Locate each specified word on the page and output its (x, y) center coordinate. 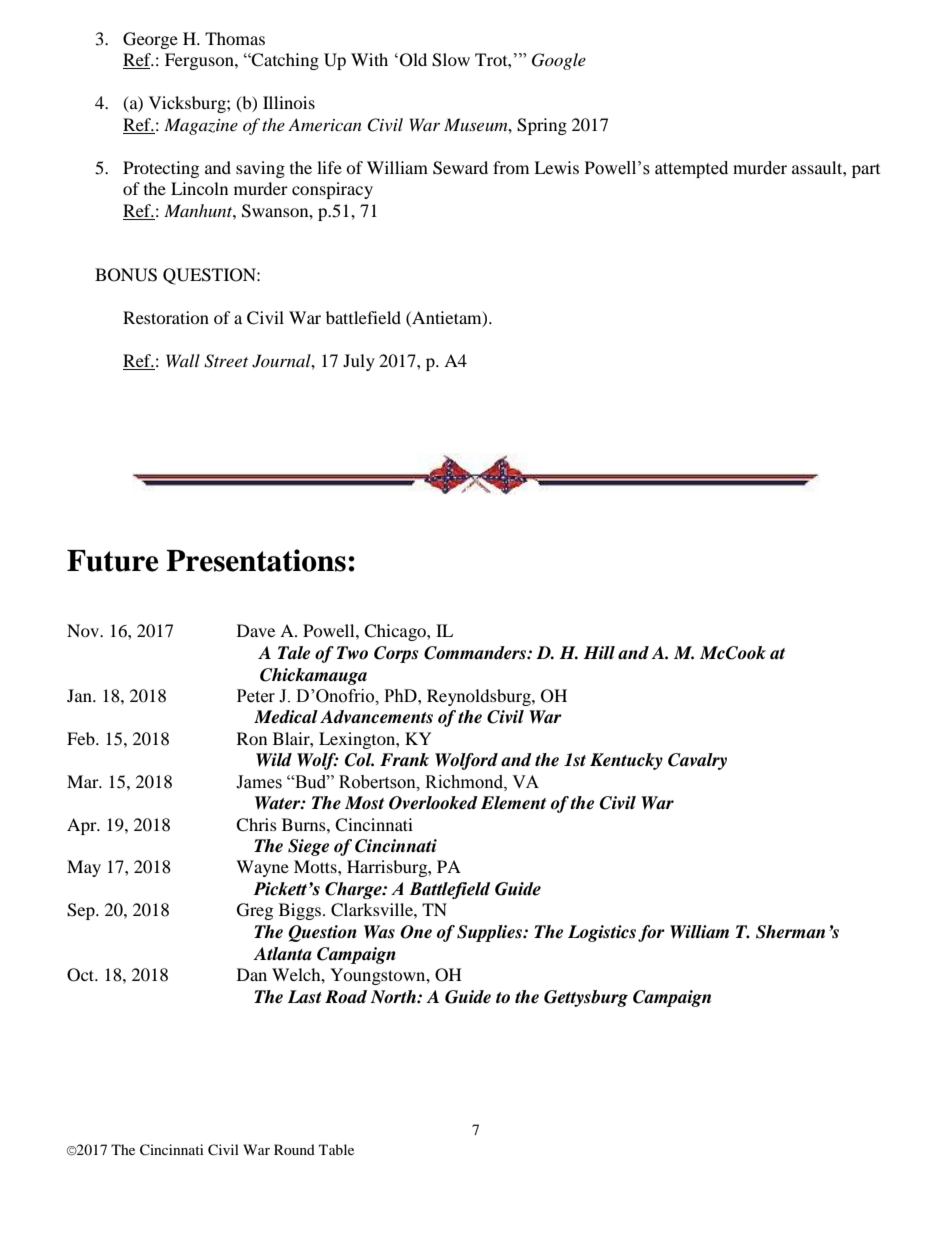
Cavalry (697, 761)
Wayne (262, 868)
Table (336, 1149)
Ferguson (200, 61)
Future (113, 561)
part (866, 171)
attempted (691, 169)
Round (294, 1149)
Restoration (166, 317)
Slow (451, 60)
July (359, 362)
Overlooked (433, 803)
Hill (599, 652)
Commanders (476, 653)
